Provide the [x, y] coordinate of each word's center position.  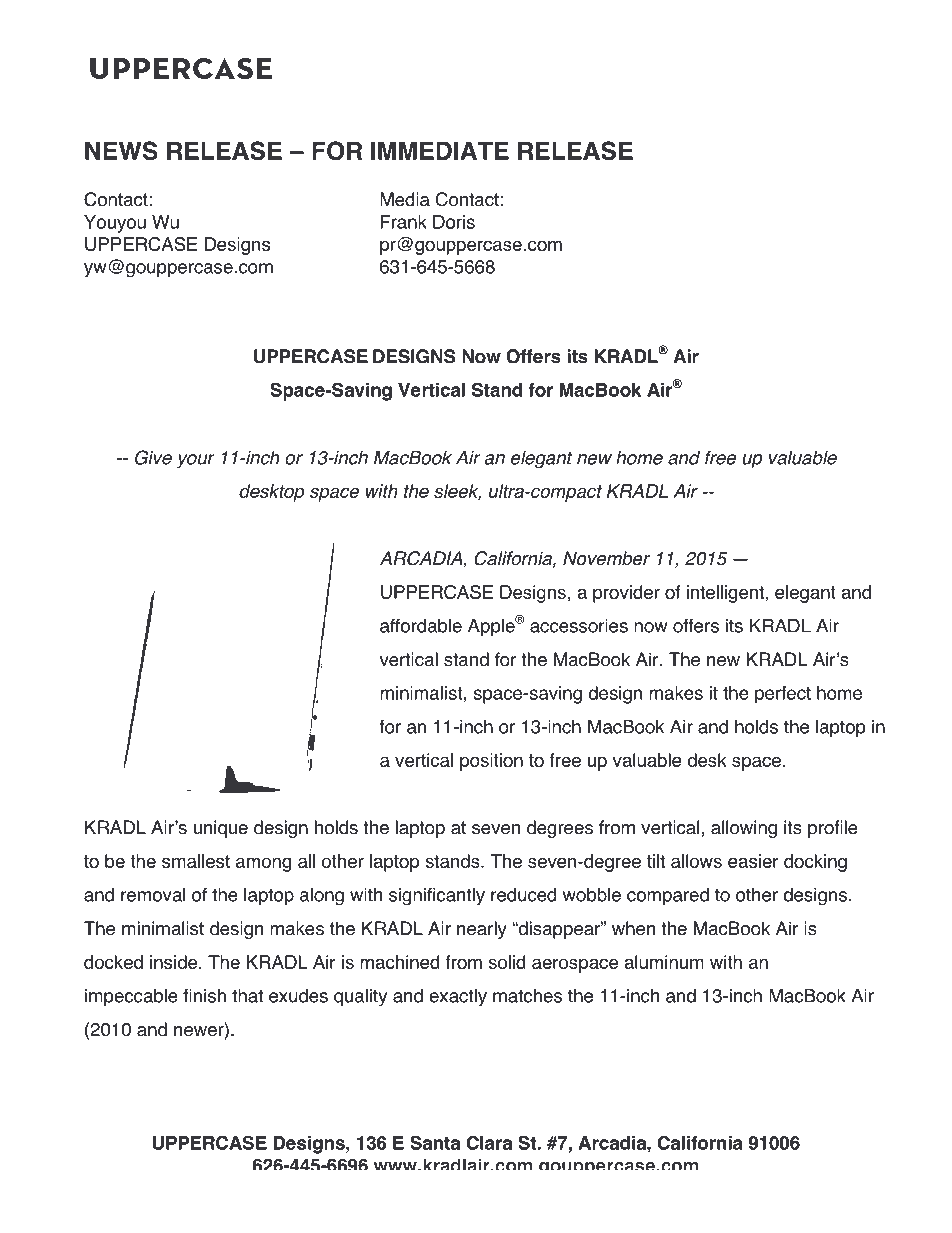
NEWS [121, 150]
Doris [454, 222]
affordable [421, 625]
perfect [783, 695]
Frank [404, 222]
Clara [489, 1143]
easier [753, 861]
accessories [579, 626]
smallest [196, 861]
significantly [437, 896]
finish [204, 995]
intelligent [726, 594]
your [196, 461]
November [606, 558]
